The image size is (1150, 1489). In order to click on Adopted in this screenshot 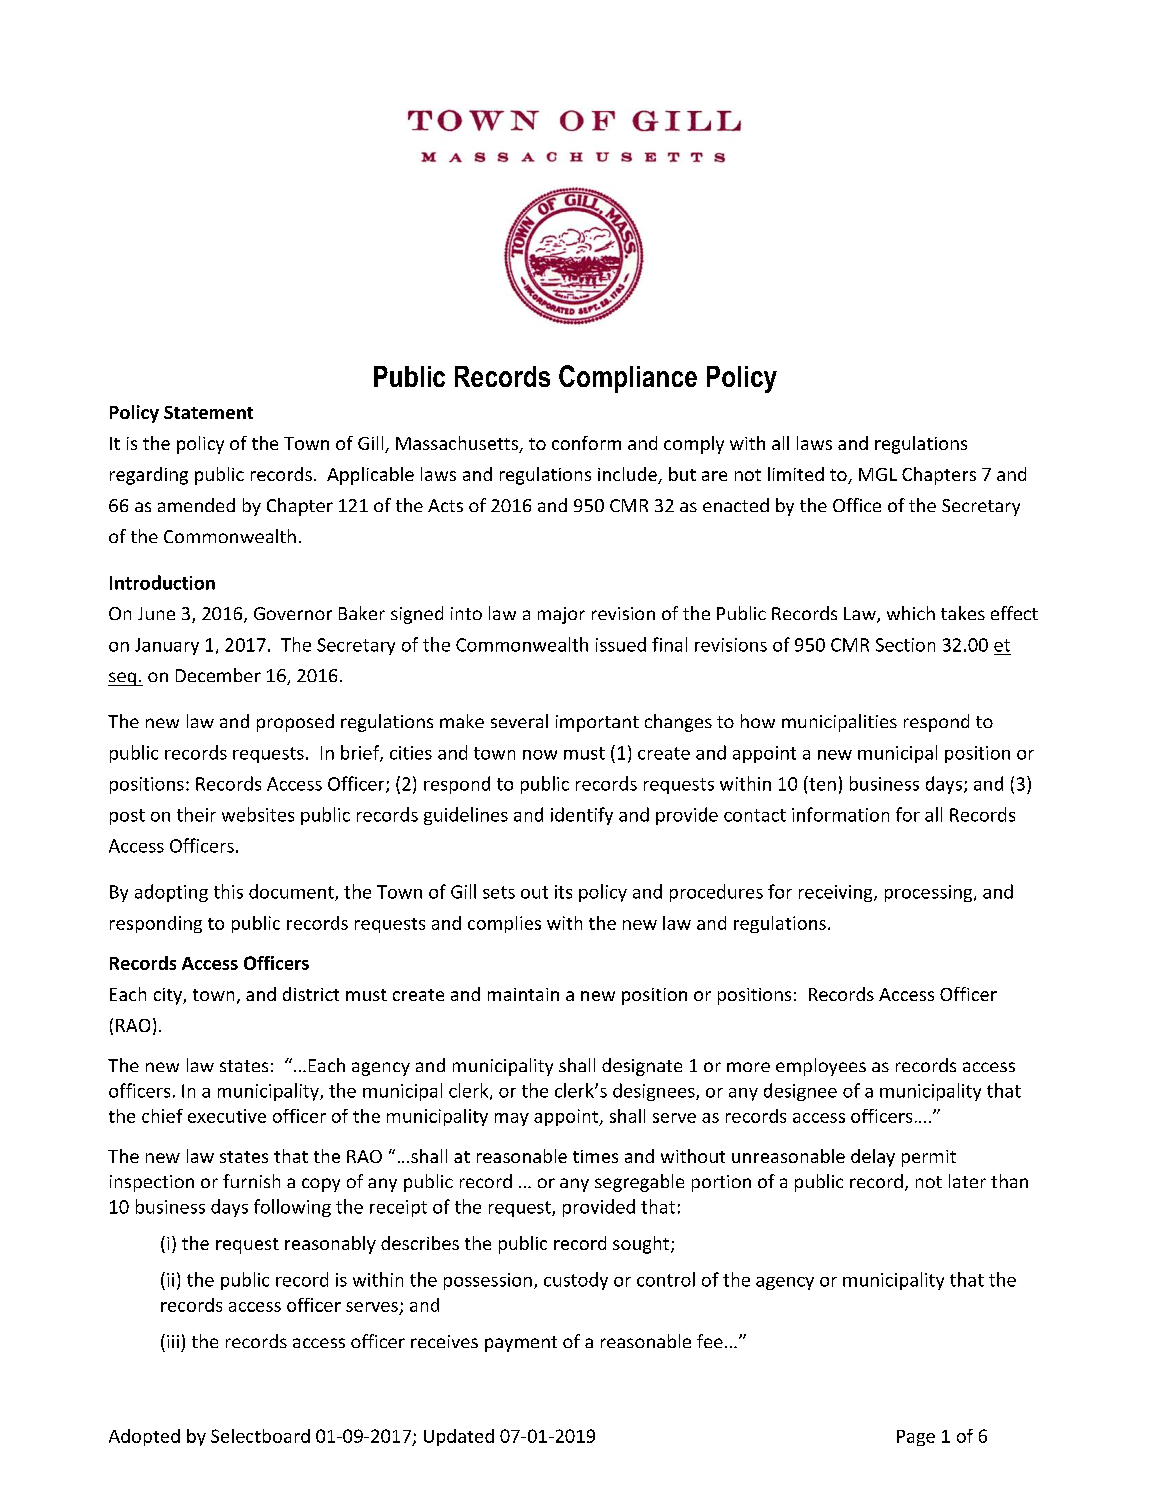, I will do `click(144, 1437)`.
